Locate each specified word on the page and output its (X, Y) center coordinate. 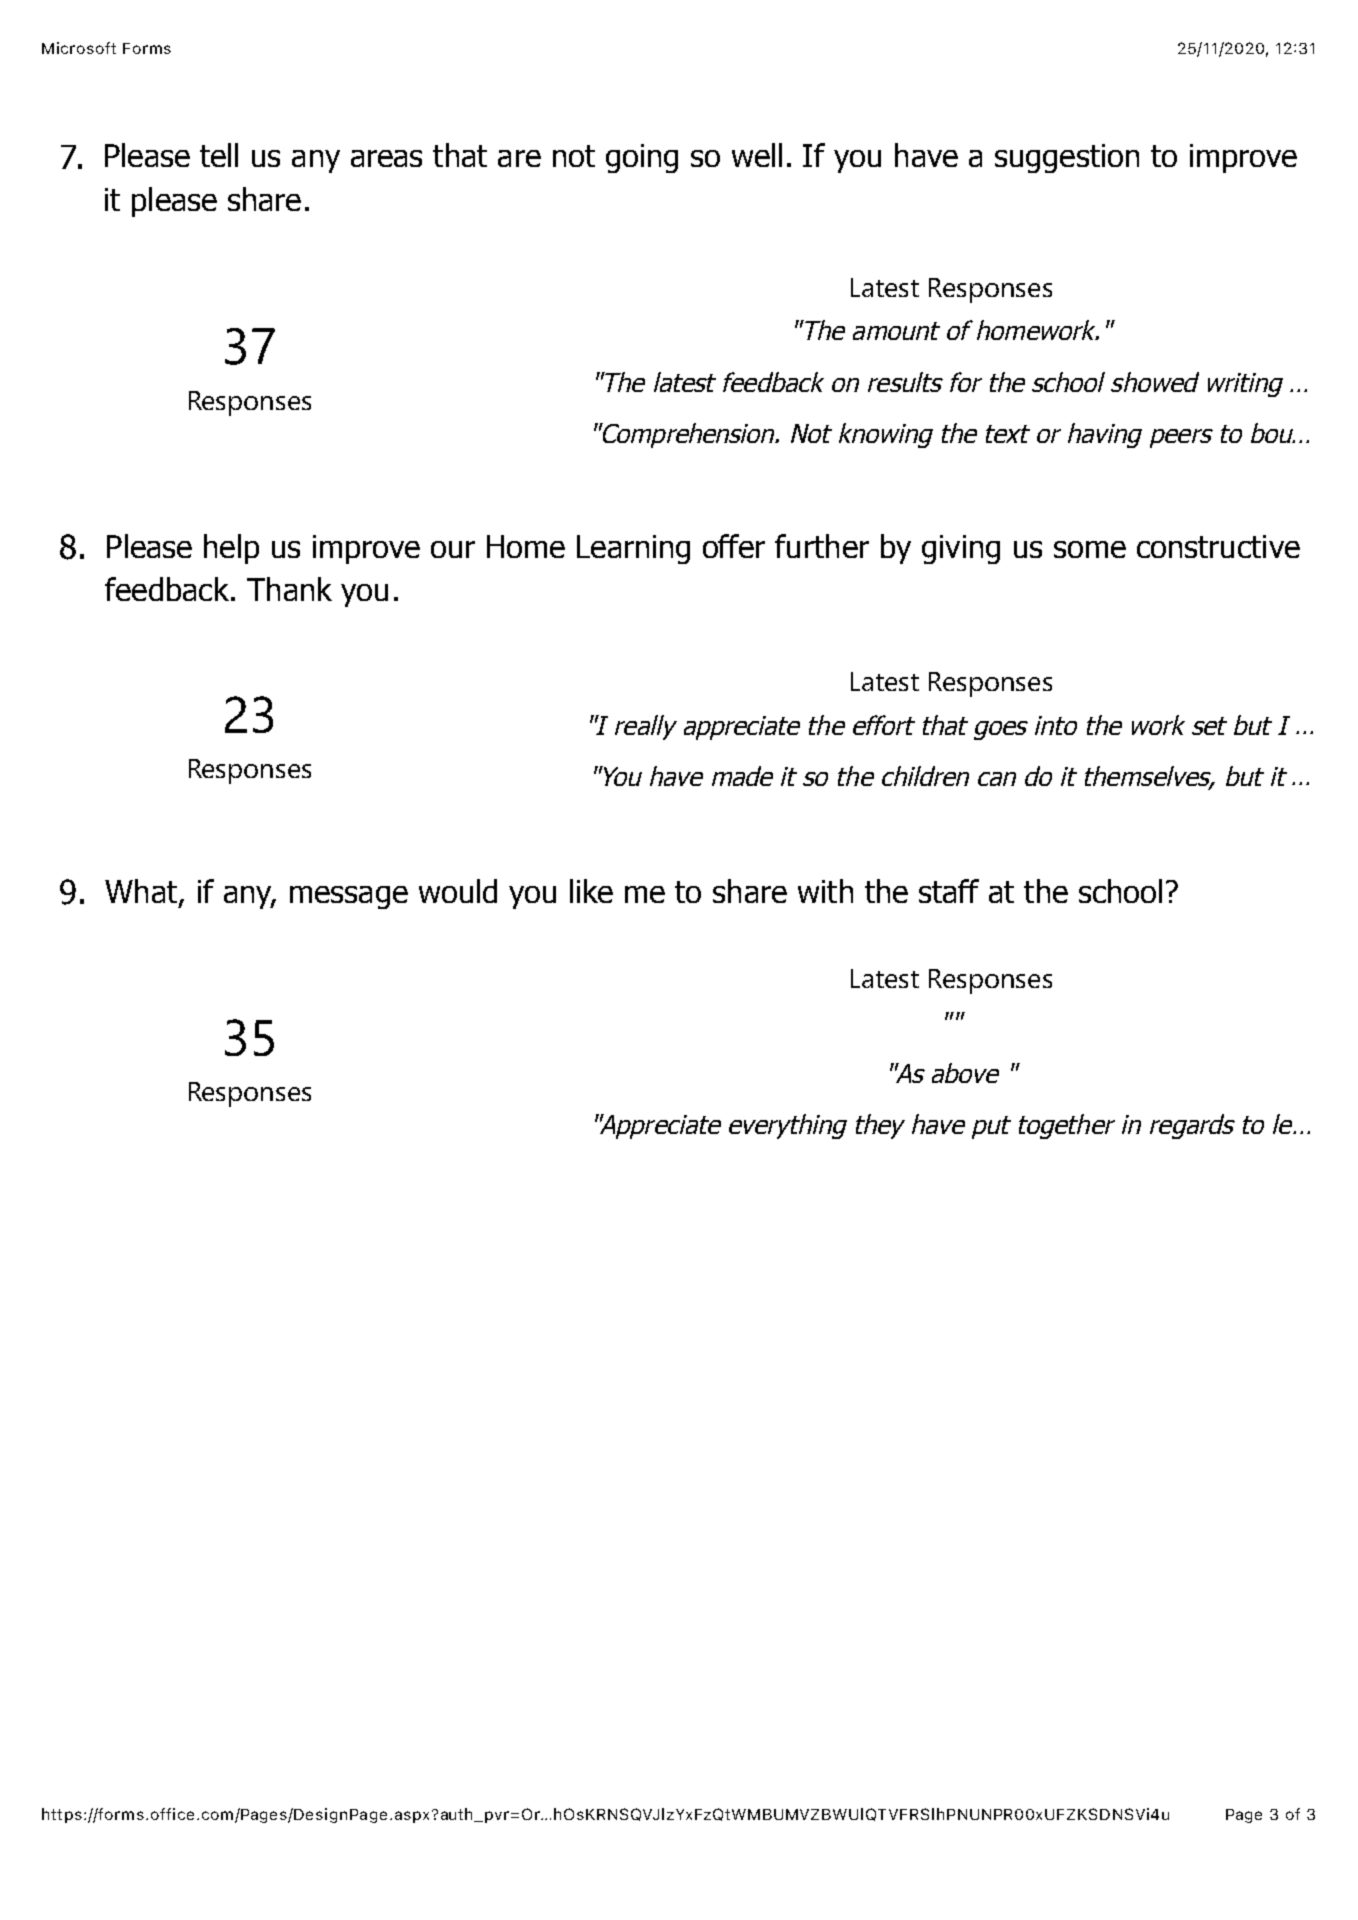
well (757, 155)
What (142, 892)
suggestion (1067, 158)
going (642, 158)
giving (961, 549)
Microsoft (79, 48)
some (1090, 549)
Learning (633, 549)
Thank (289, 589)
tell (219, 155)
